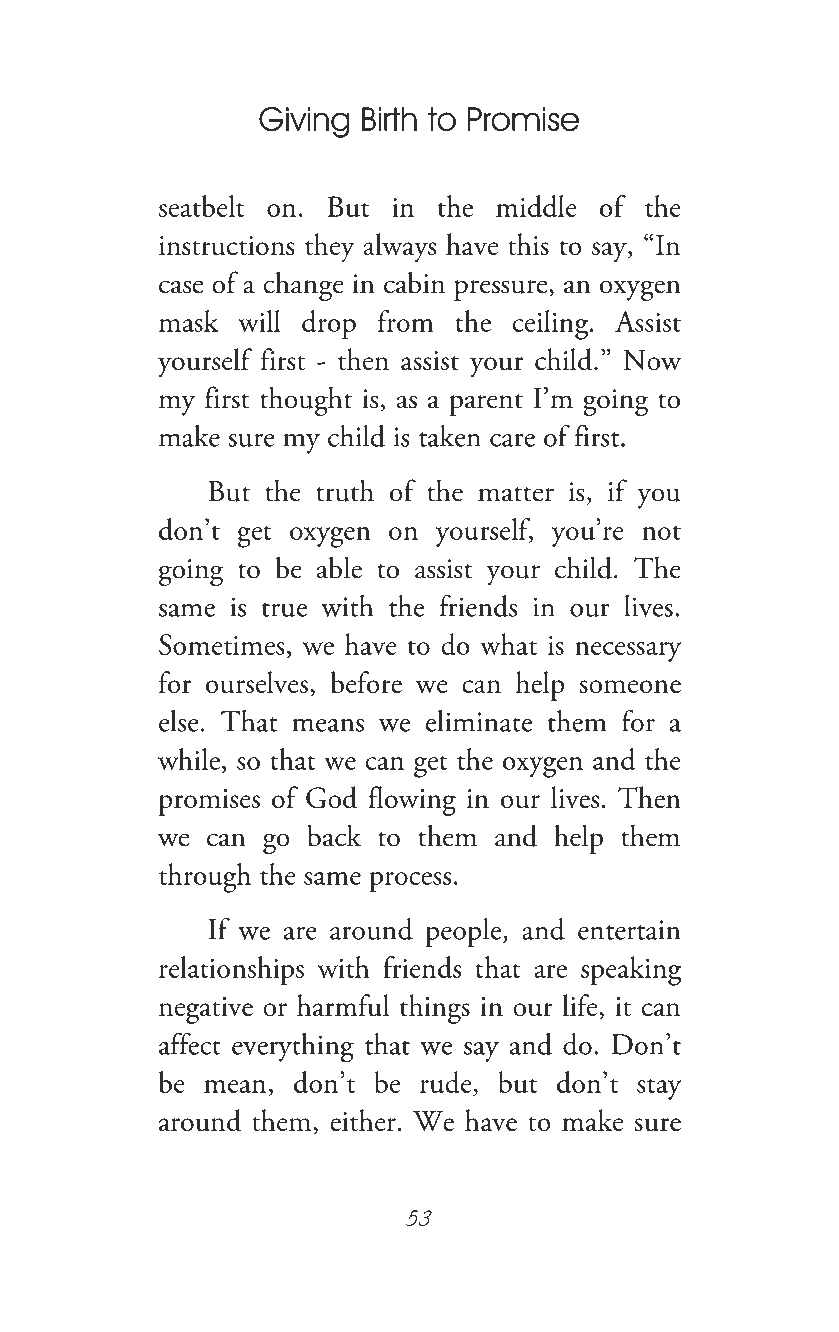  I want to click on before, so click(366, 682).
